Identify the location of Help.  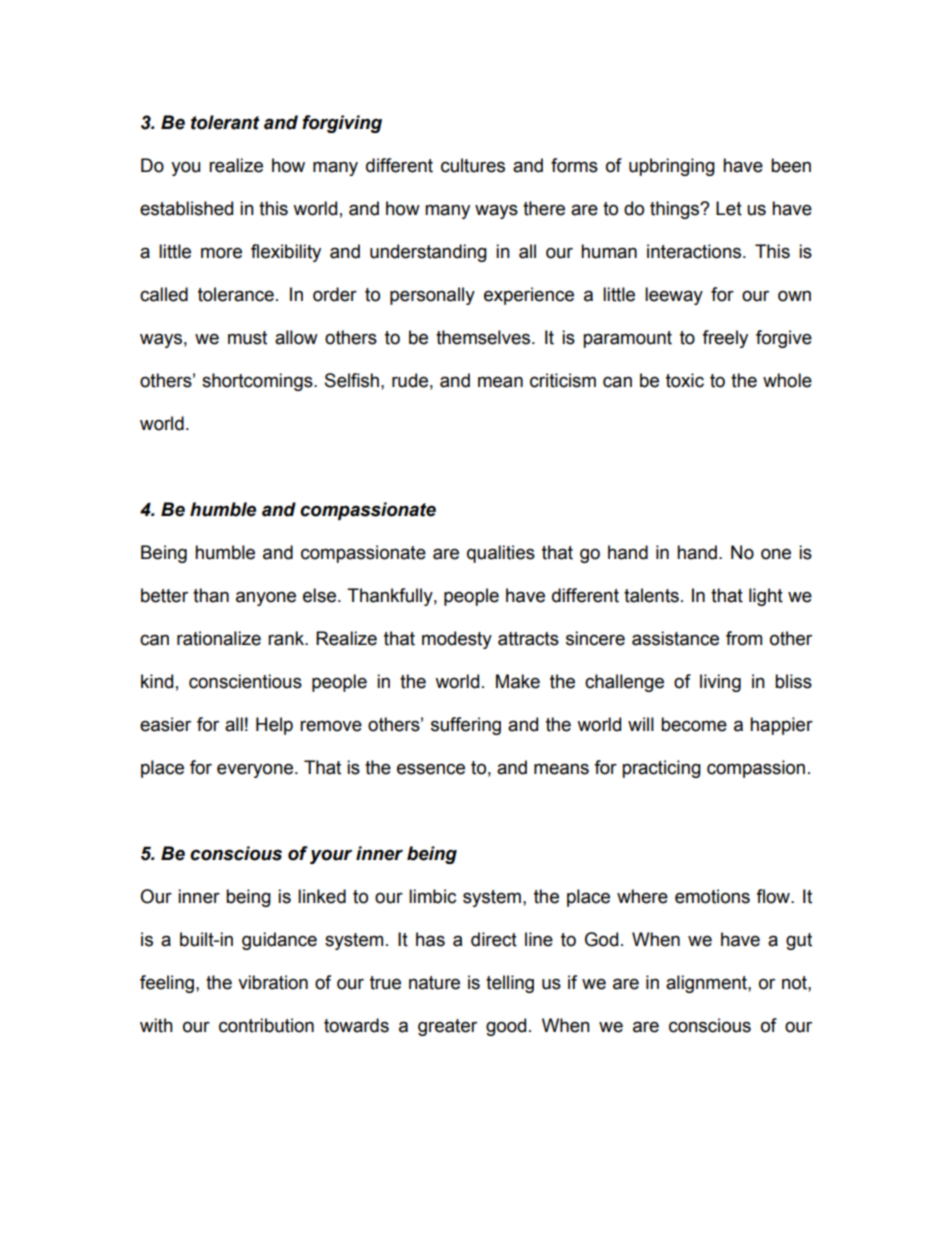
(274, 726).
